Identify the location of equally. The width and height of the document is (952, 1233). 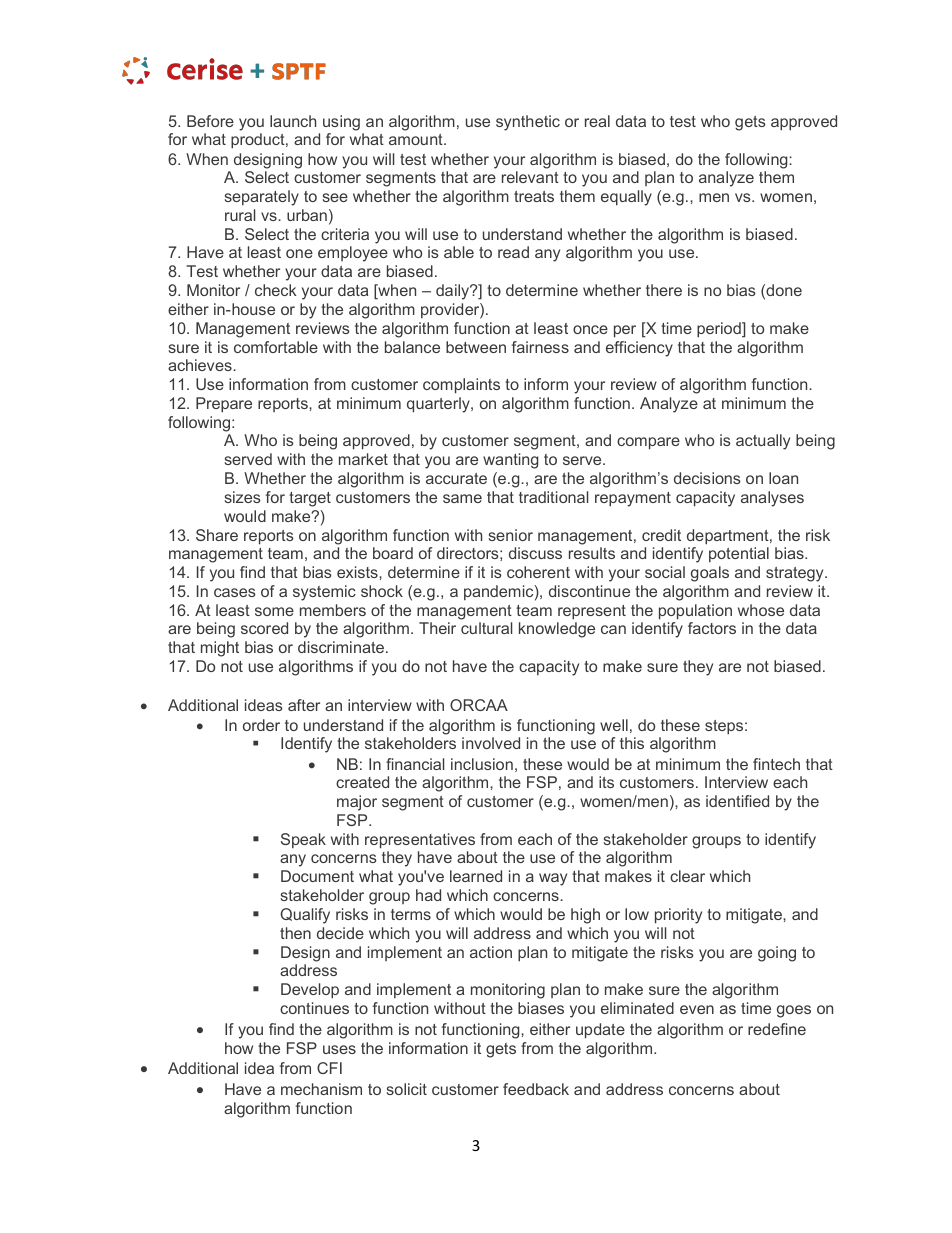
(626, 198).
